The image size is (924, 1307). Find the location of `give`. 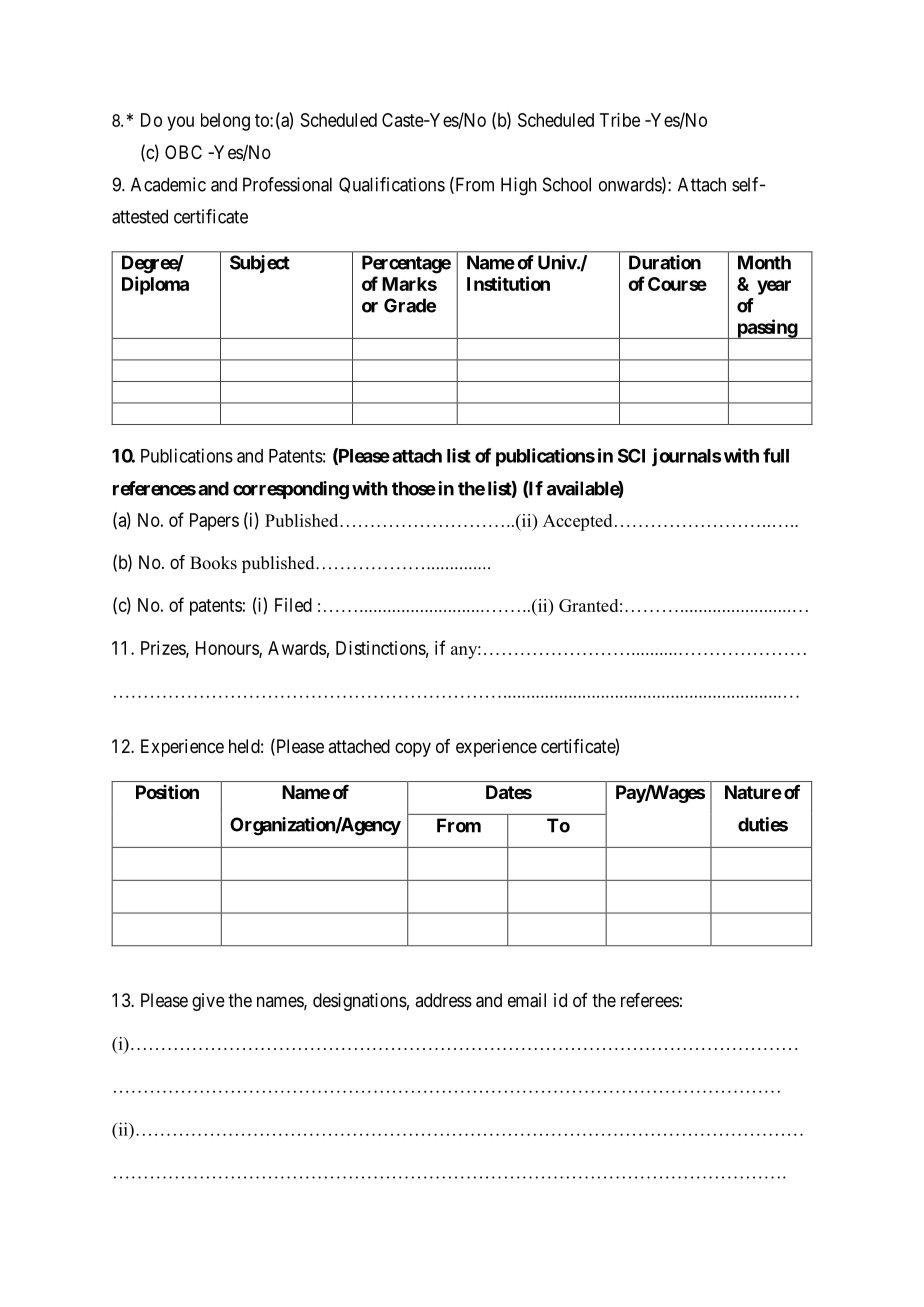

give is located at coordinates (208, 1002).
